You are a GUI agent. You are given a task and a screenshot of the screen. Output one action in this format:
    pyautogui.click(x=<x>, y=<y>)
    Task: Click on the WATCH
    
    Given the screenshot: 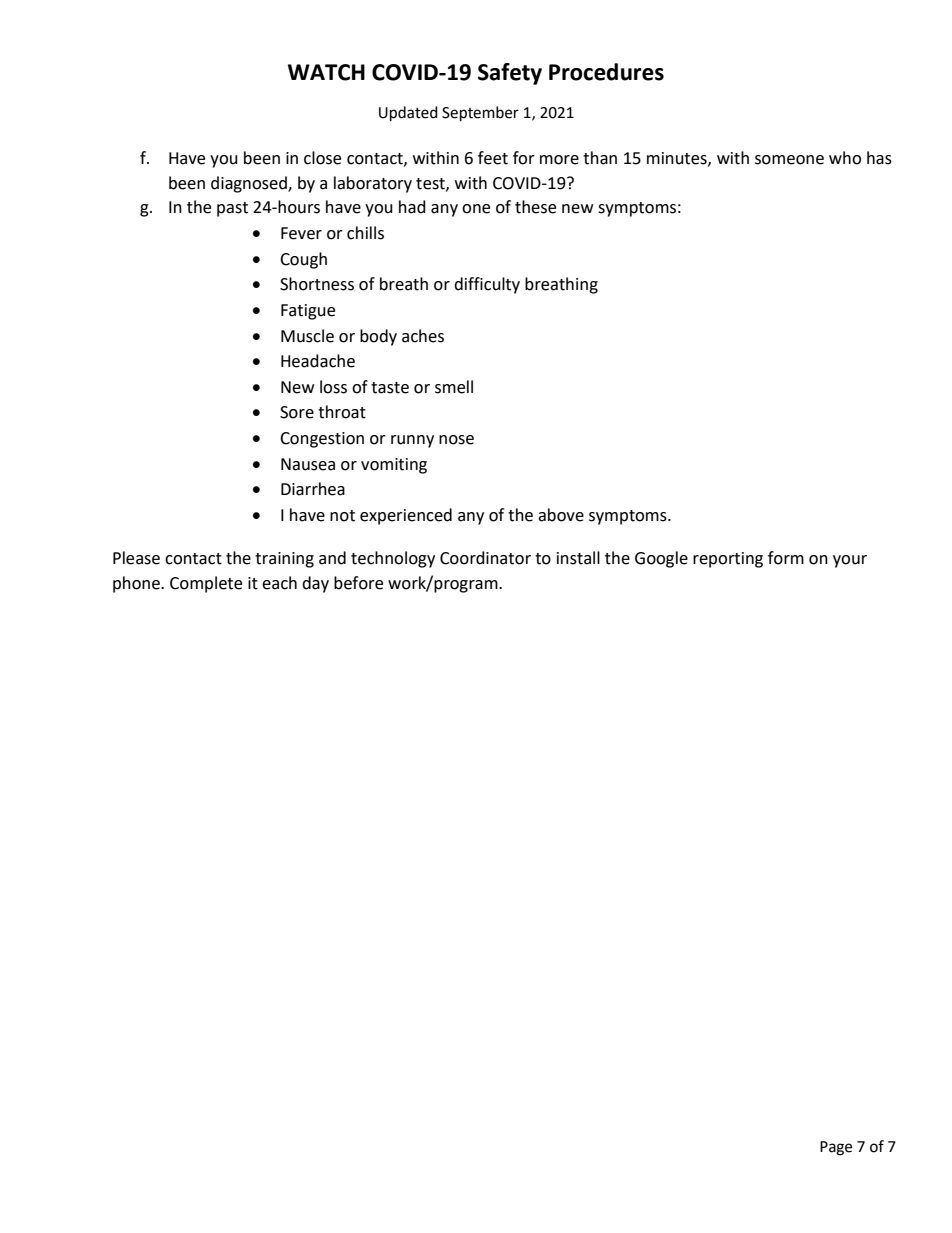 What is the action you would take?
    pyautogui.click(x=326, y=72)
